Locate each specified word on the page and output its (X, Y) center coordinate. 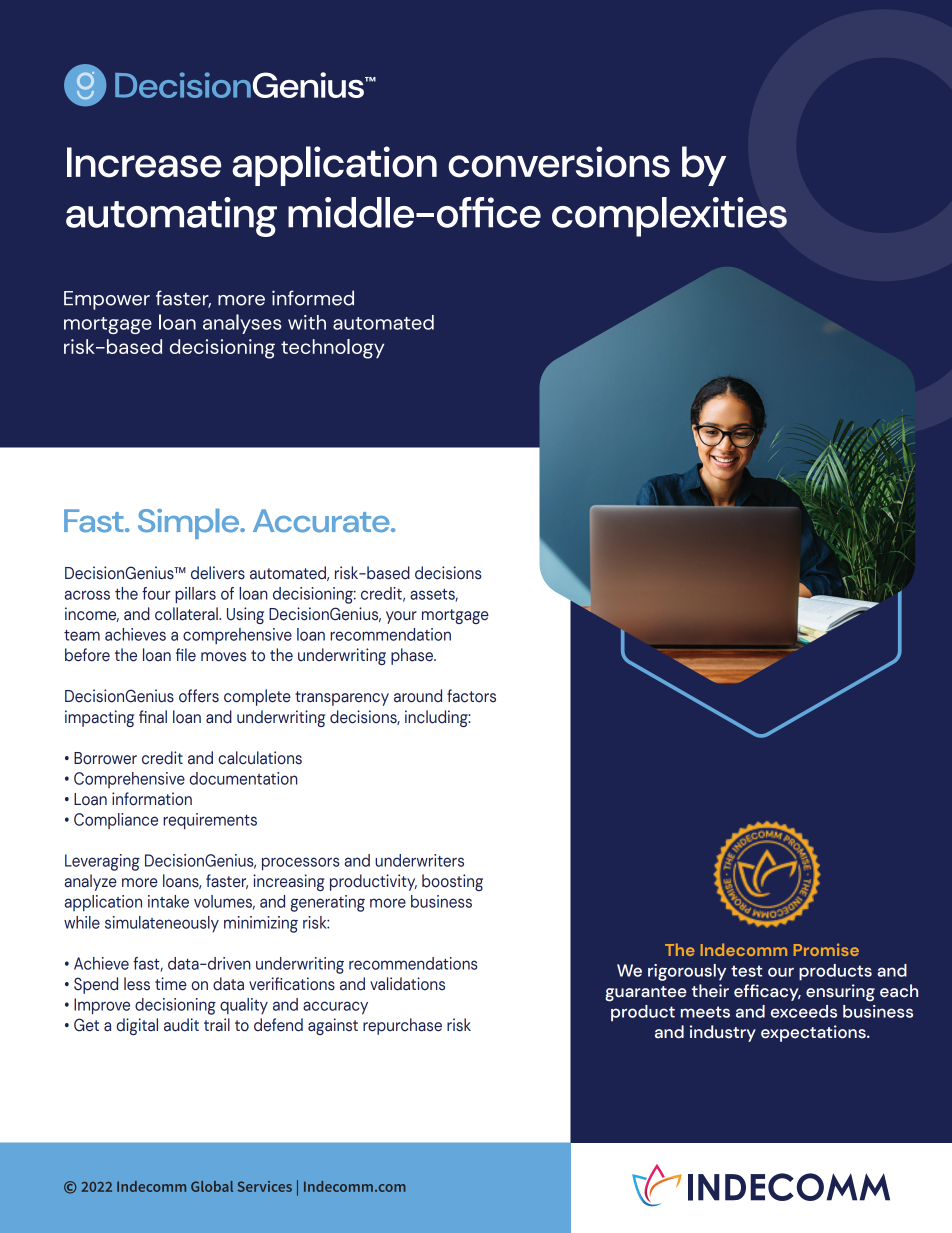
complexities (669, 217)
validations (407, 984)
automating (171, 217)
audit (181, 1025)
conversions (559, 162)
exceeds (804, 1011)
